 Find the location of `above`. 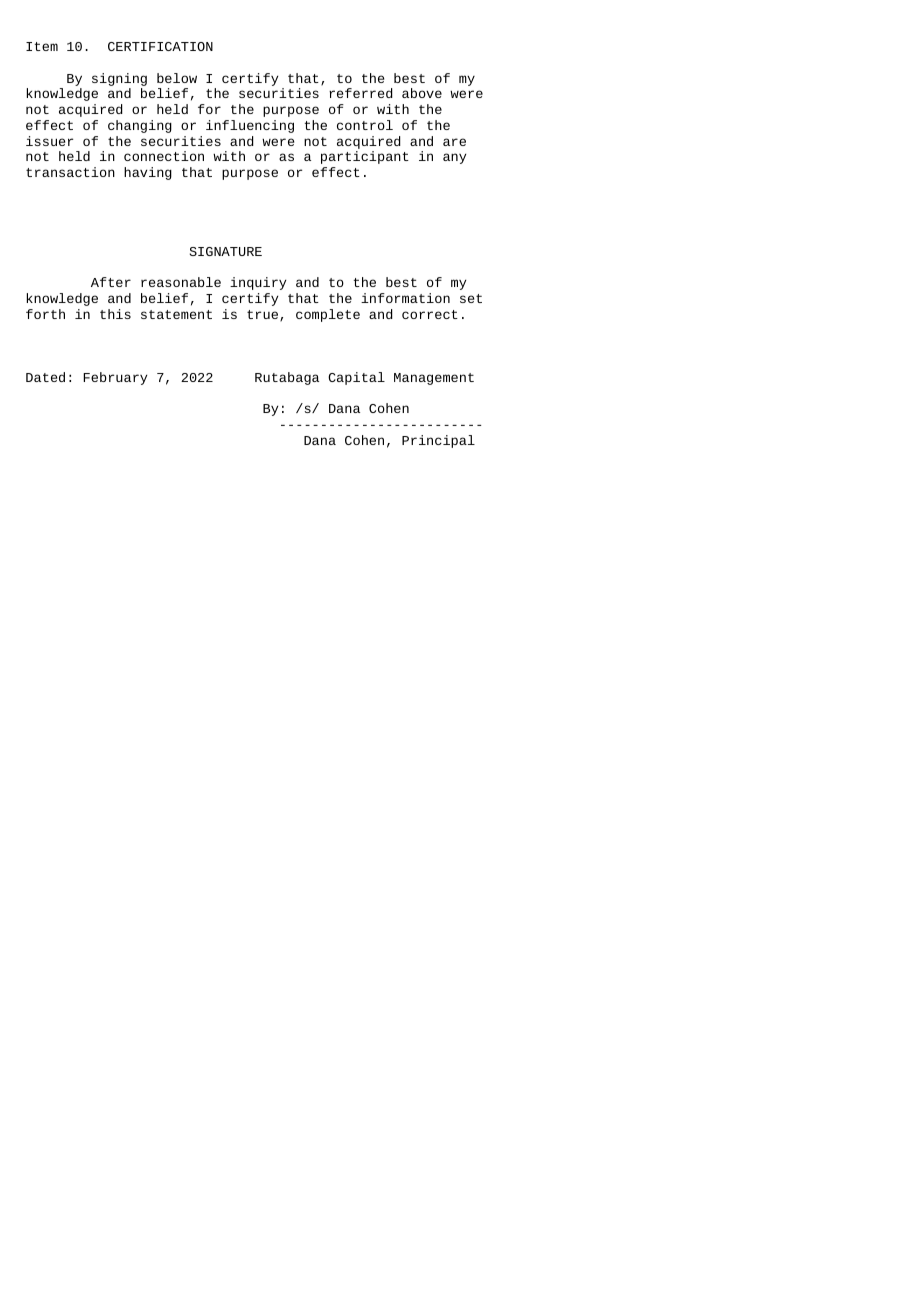

above is located at coordinates (422, 93).
